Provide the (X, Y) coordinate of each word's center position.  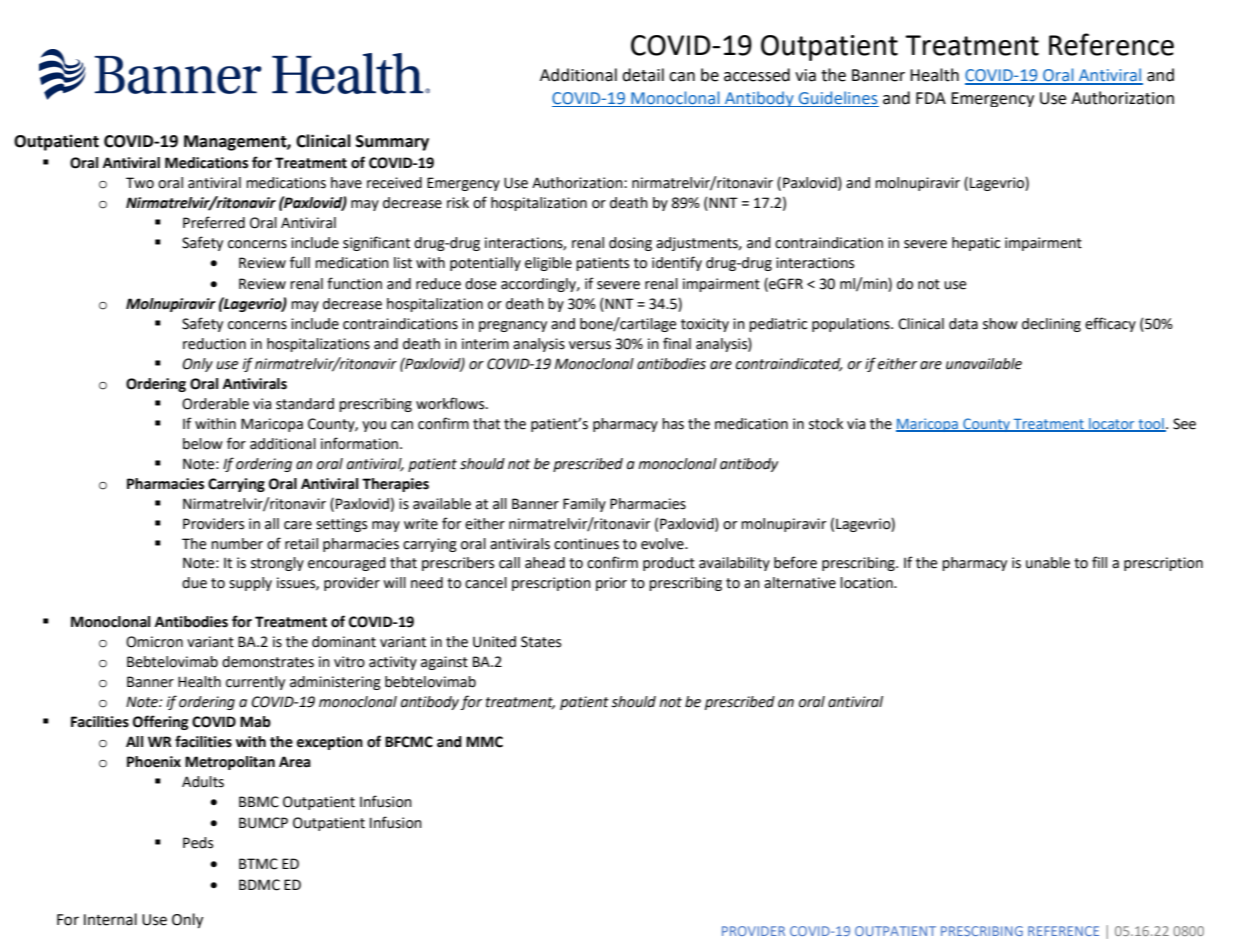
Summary (392, 143)
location (867, 583)
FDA (931, 98)
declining (1051, 325)
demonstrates (268, 662)
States (541, 642)
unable (1048, 563)
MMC (484, 742)
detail (643, 75)
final (677, 343)
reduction (214, 344)
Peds (198, 843)
